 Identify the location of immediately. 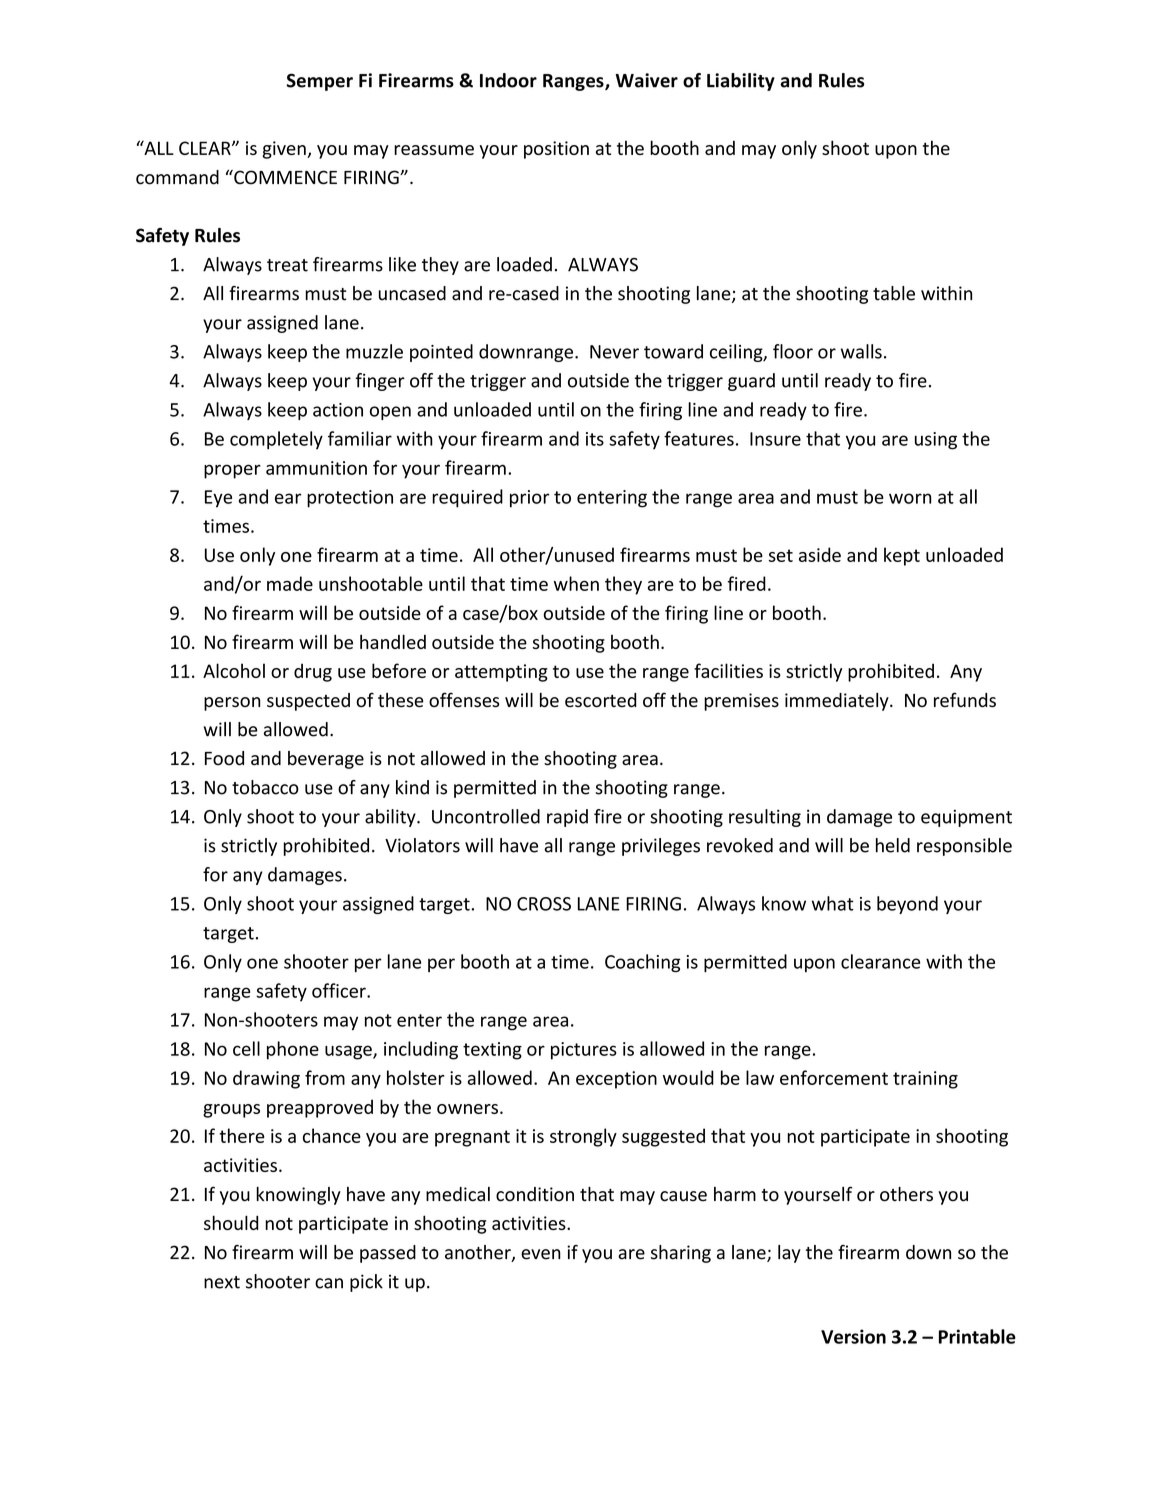
(838, 702).
